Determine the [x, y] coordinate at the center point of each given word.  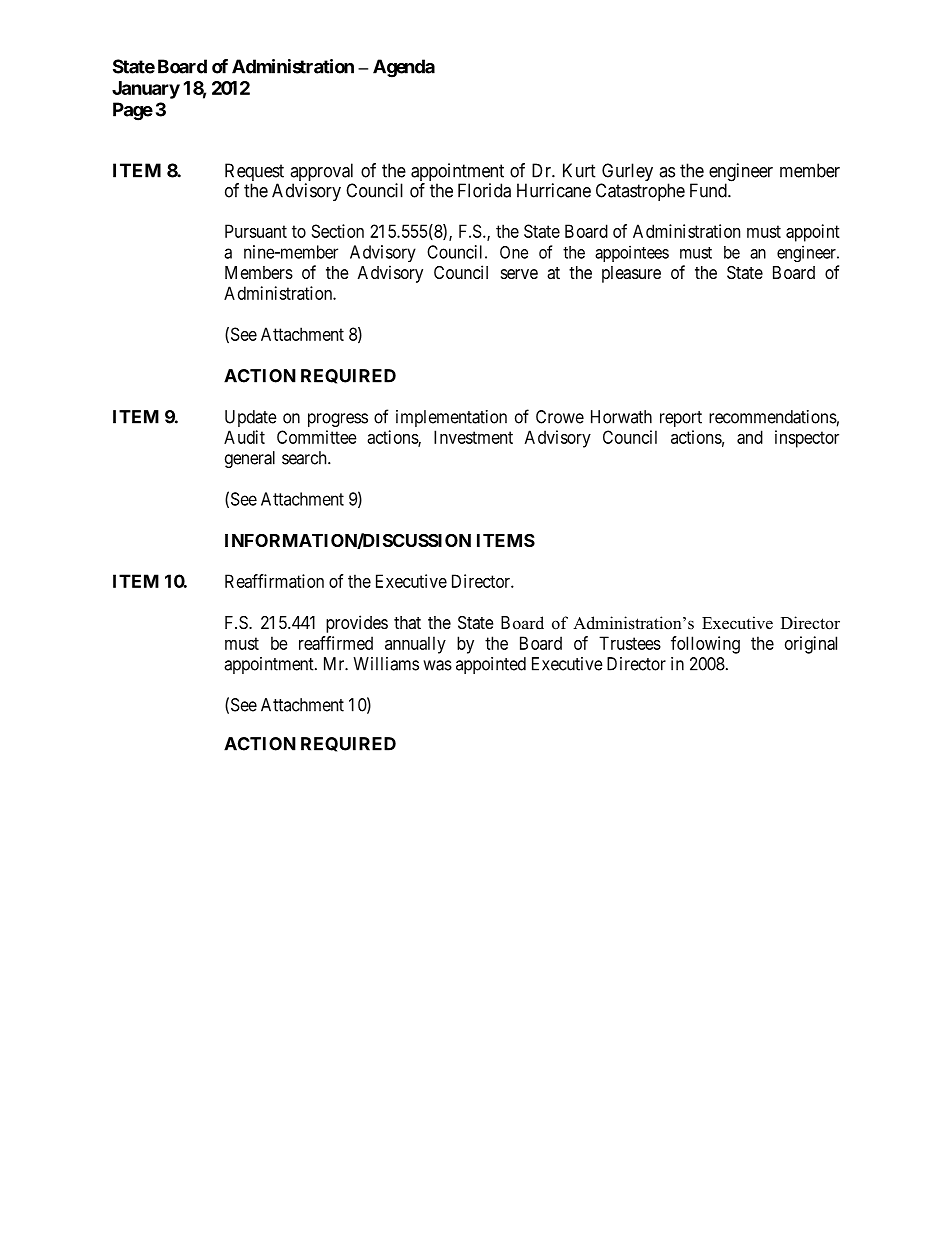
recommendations [773, 417]
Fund [709, 190]
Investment [473, 437]
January [146, 90]
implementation [451, 418]
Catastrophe [640, 192]
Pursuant [256, 231]
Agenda [404, 68]
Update [251, 418]
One [514, 252]
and [750, 437]
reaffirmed [336, 643]
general [250, 459]
